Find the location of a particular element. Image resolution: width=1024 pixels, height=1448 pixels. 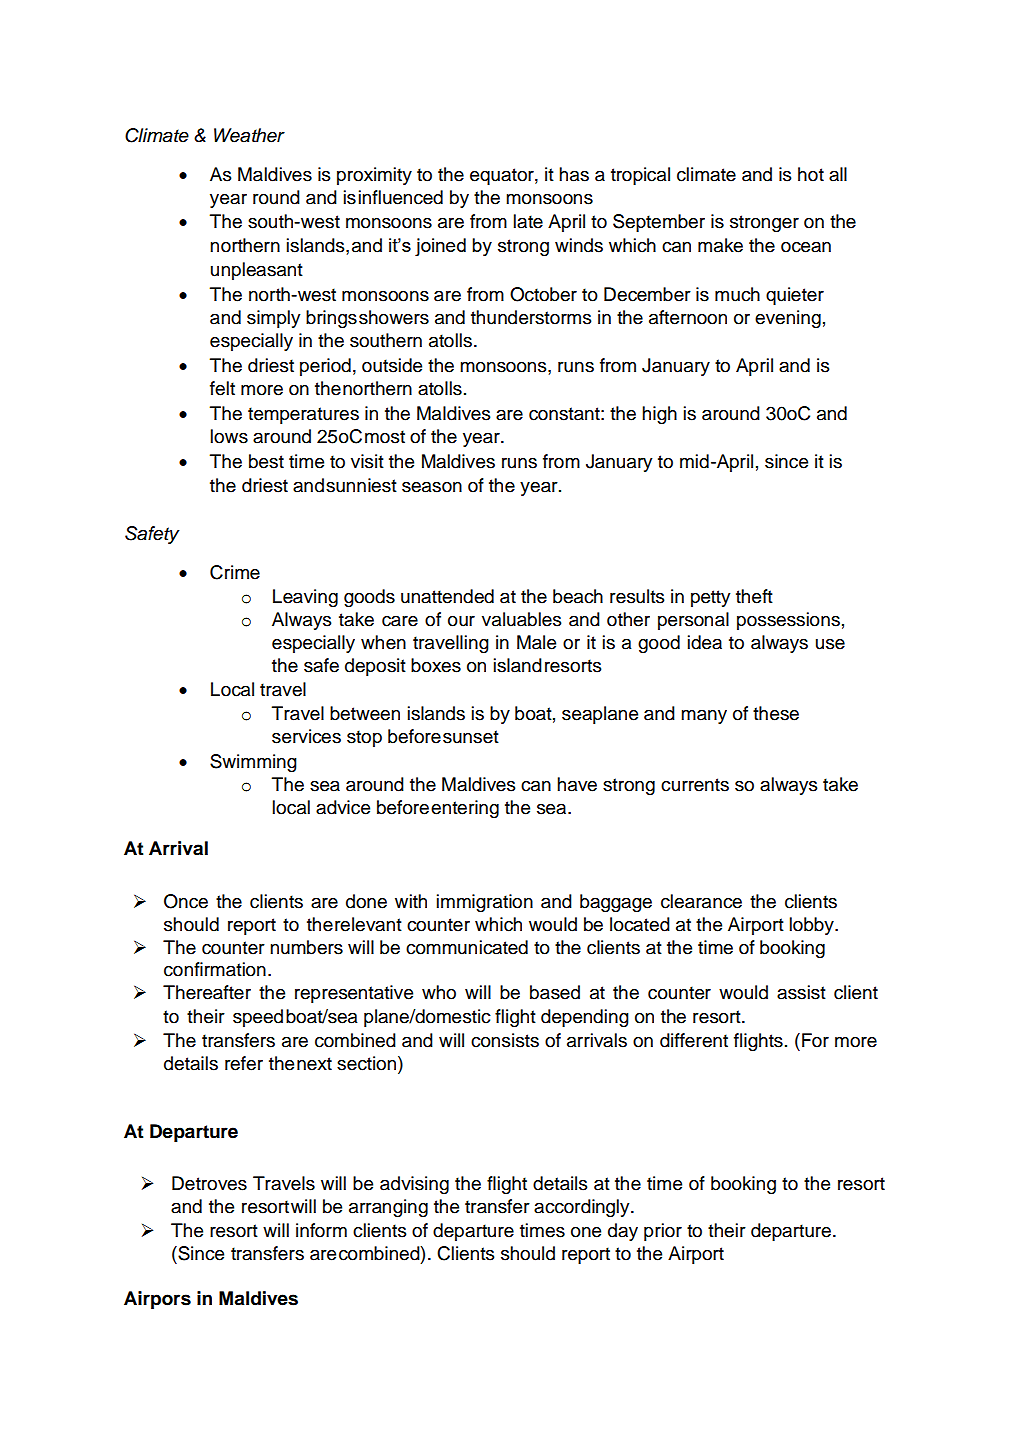

high is located at coordinates (659, 415).
